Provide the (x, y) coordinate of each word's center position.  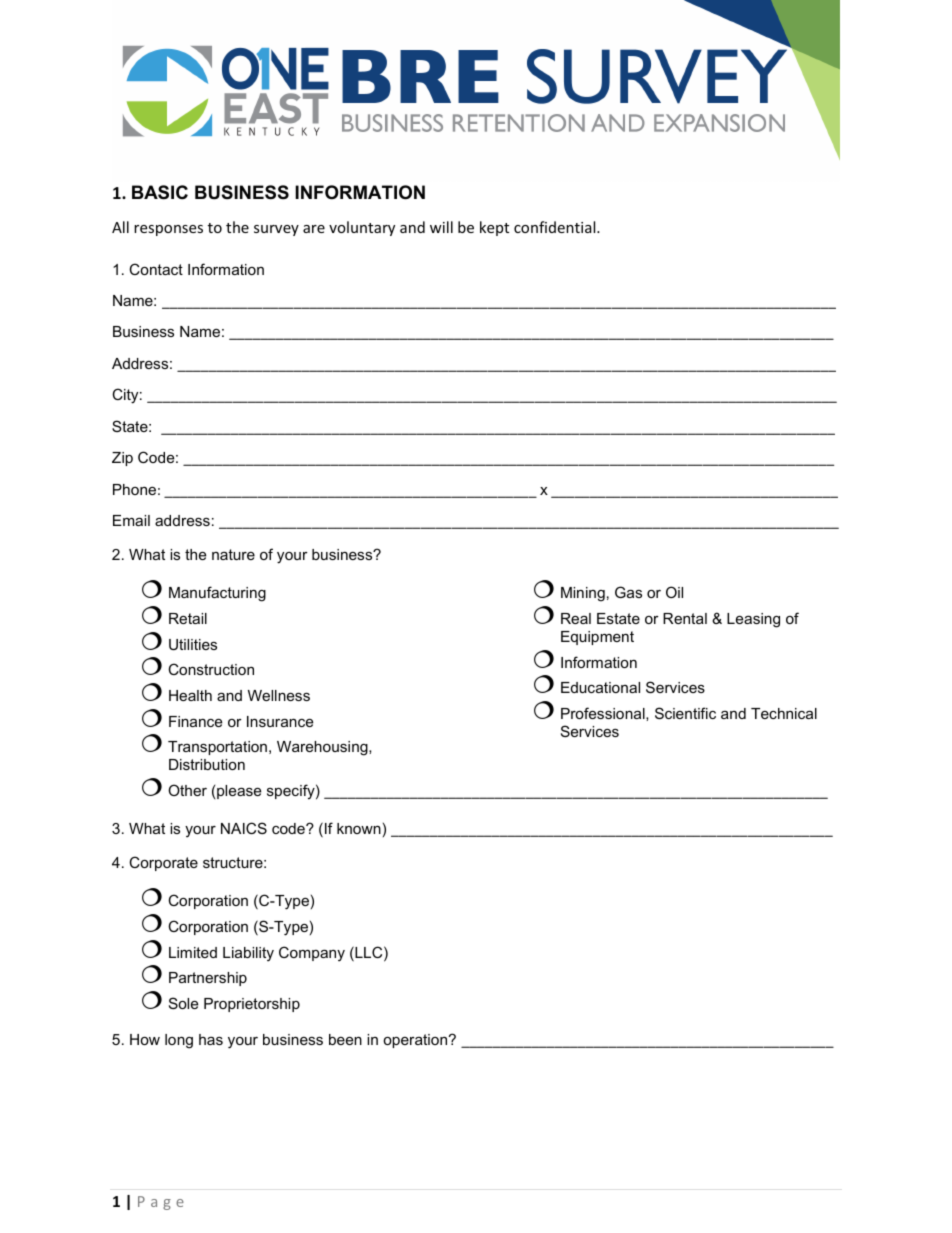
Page (161, 1203)
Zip (122, 459)
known (359, 828)
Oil (674, 592)
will (441, 227)
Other (187, 790)
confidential (556, 227)
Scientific (685, 713)
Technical (784, 713)
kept (494, 228)
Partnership (208, 979)
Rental (685, 618)
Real (576, 618)
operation (416, 1041)
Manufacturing (217, 594)
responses (168, 230)
